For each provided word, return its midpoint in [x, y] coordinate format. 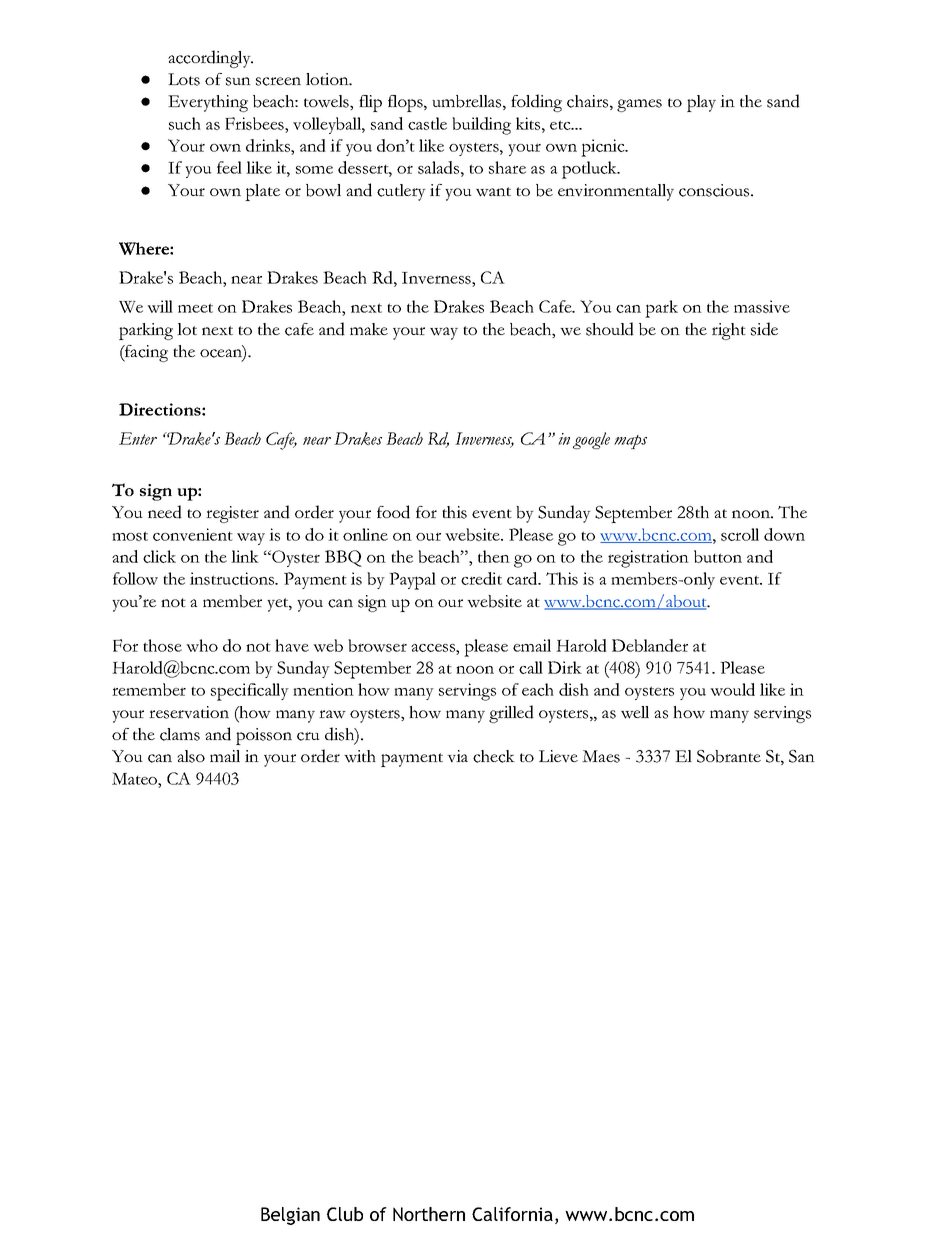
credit [481, 578]
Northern [429, 1214]
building [481, 126]
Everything [208, 103]
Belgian [290, 1216]
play [701, 103]
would [732, 689]
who [202, 645]
